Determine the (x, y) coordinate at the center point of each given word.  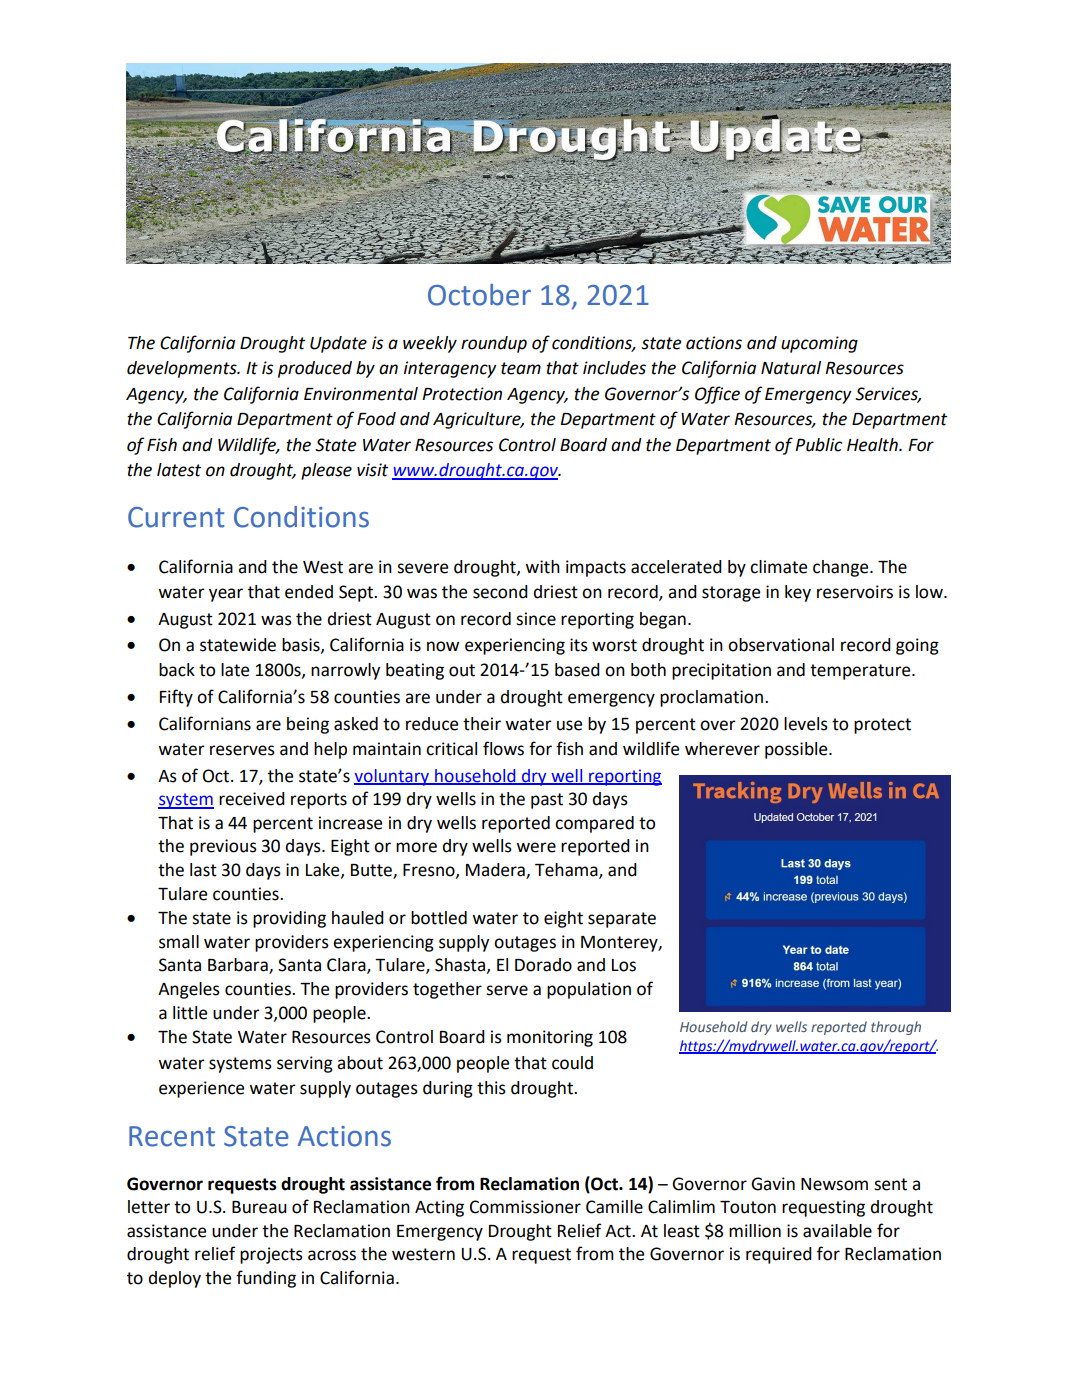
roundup (494, 344)
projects (271, 1255)
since (536, 619)
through (896, 1028)
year (226, 595)
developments (183, 369)
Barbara (239, 966)
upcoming (819, 344)
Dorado (543, 965)
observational (781, 645)
